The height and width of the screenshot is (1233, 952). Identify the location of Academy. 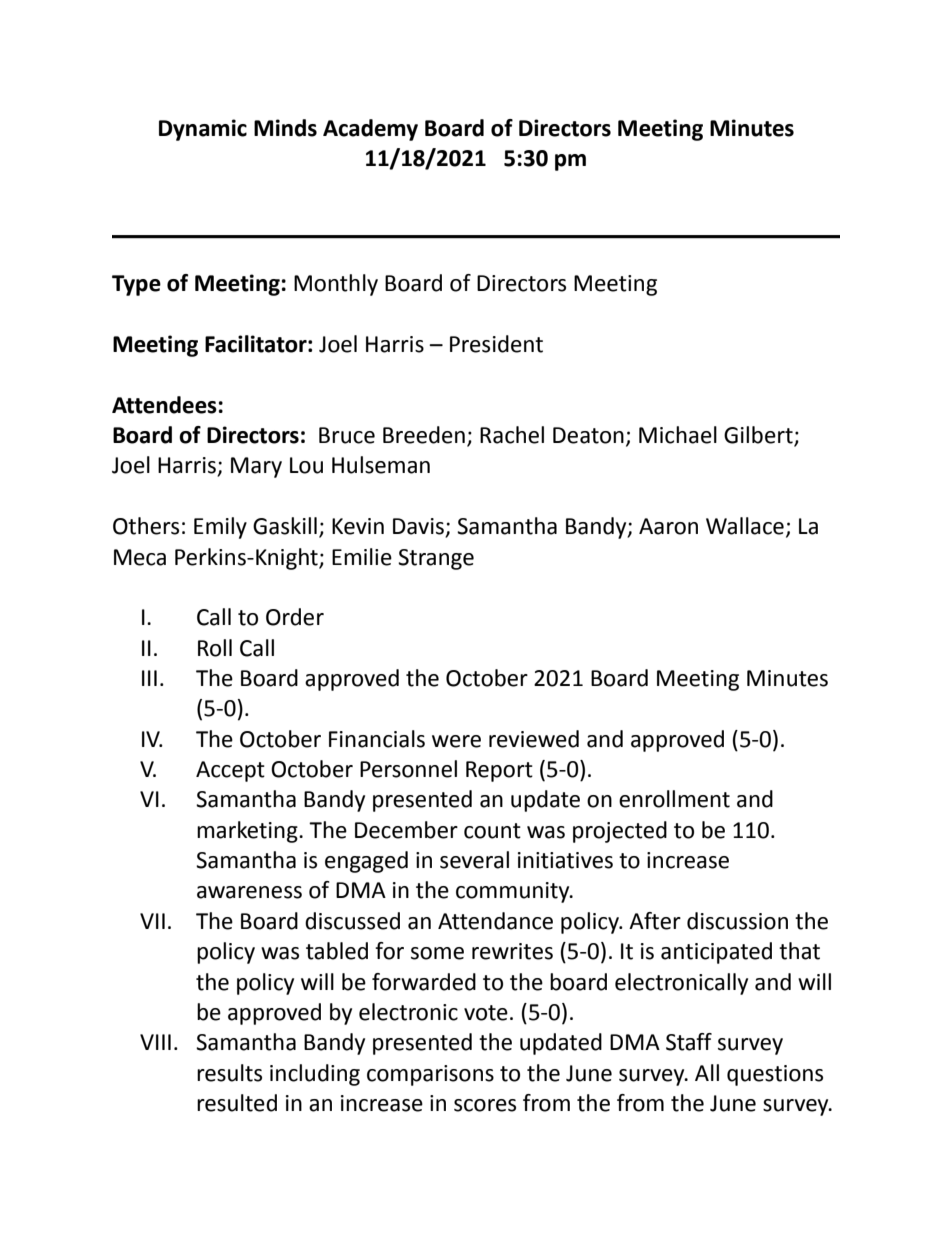
(370, 130).
